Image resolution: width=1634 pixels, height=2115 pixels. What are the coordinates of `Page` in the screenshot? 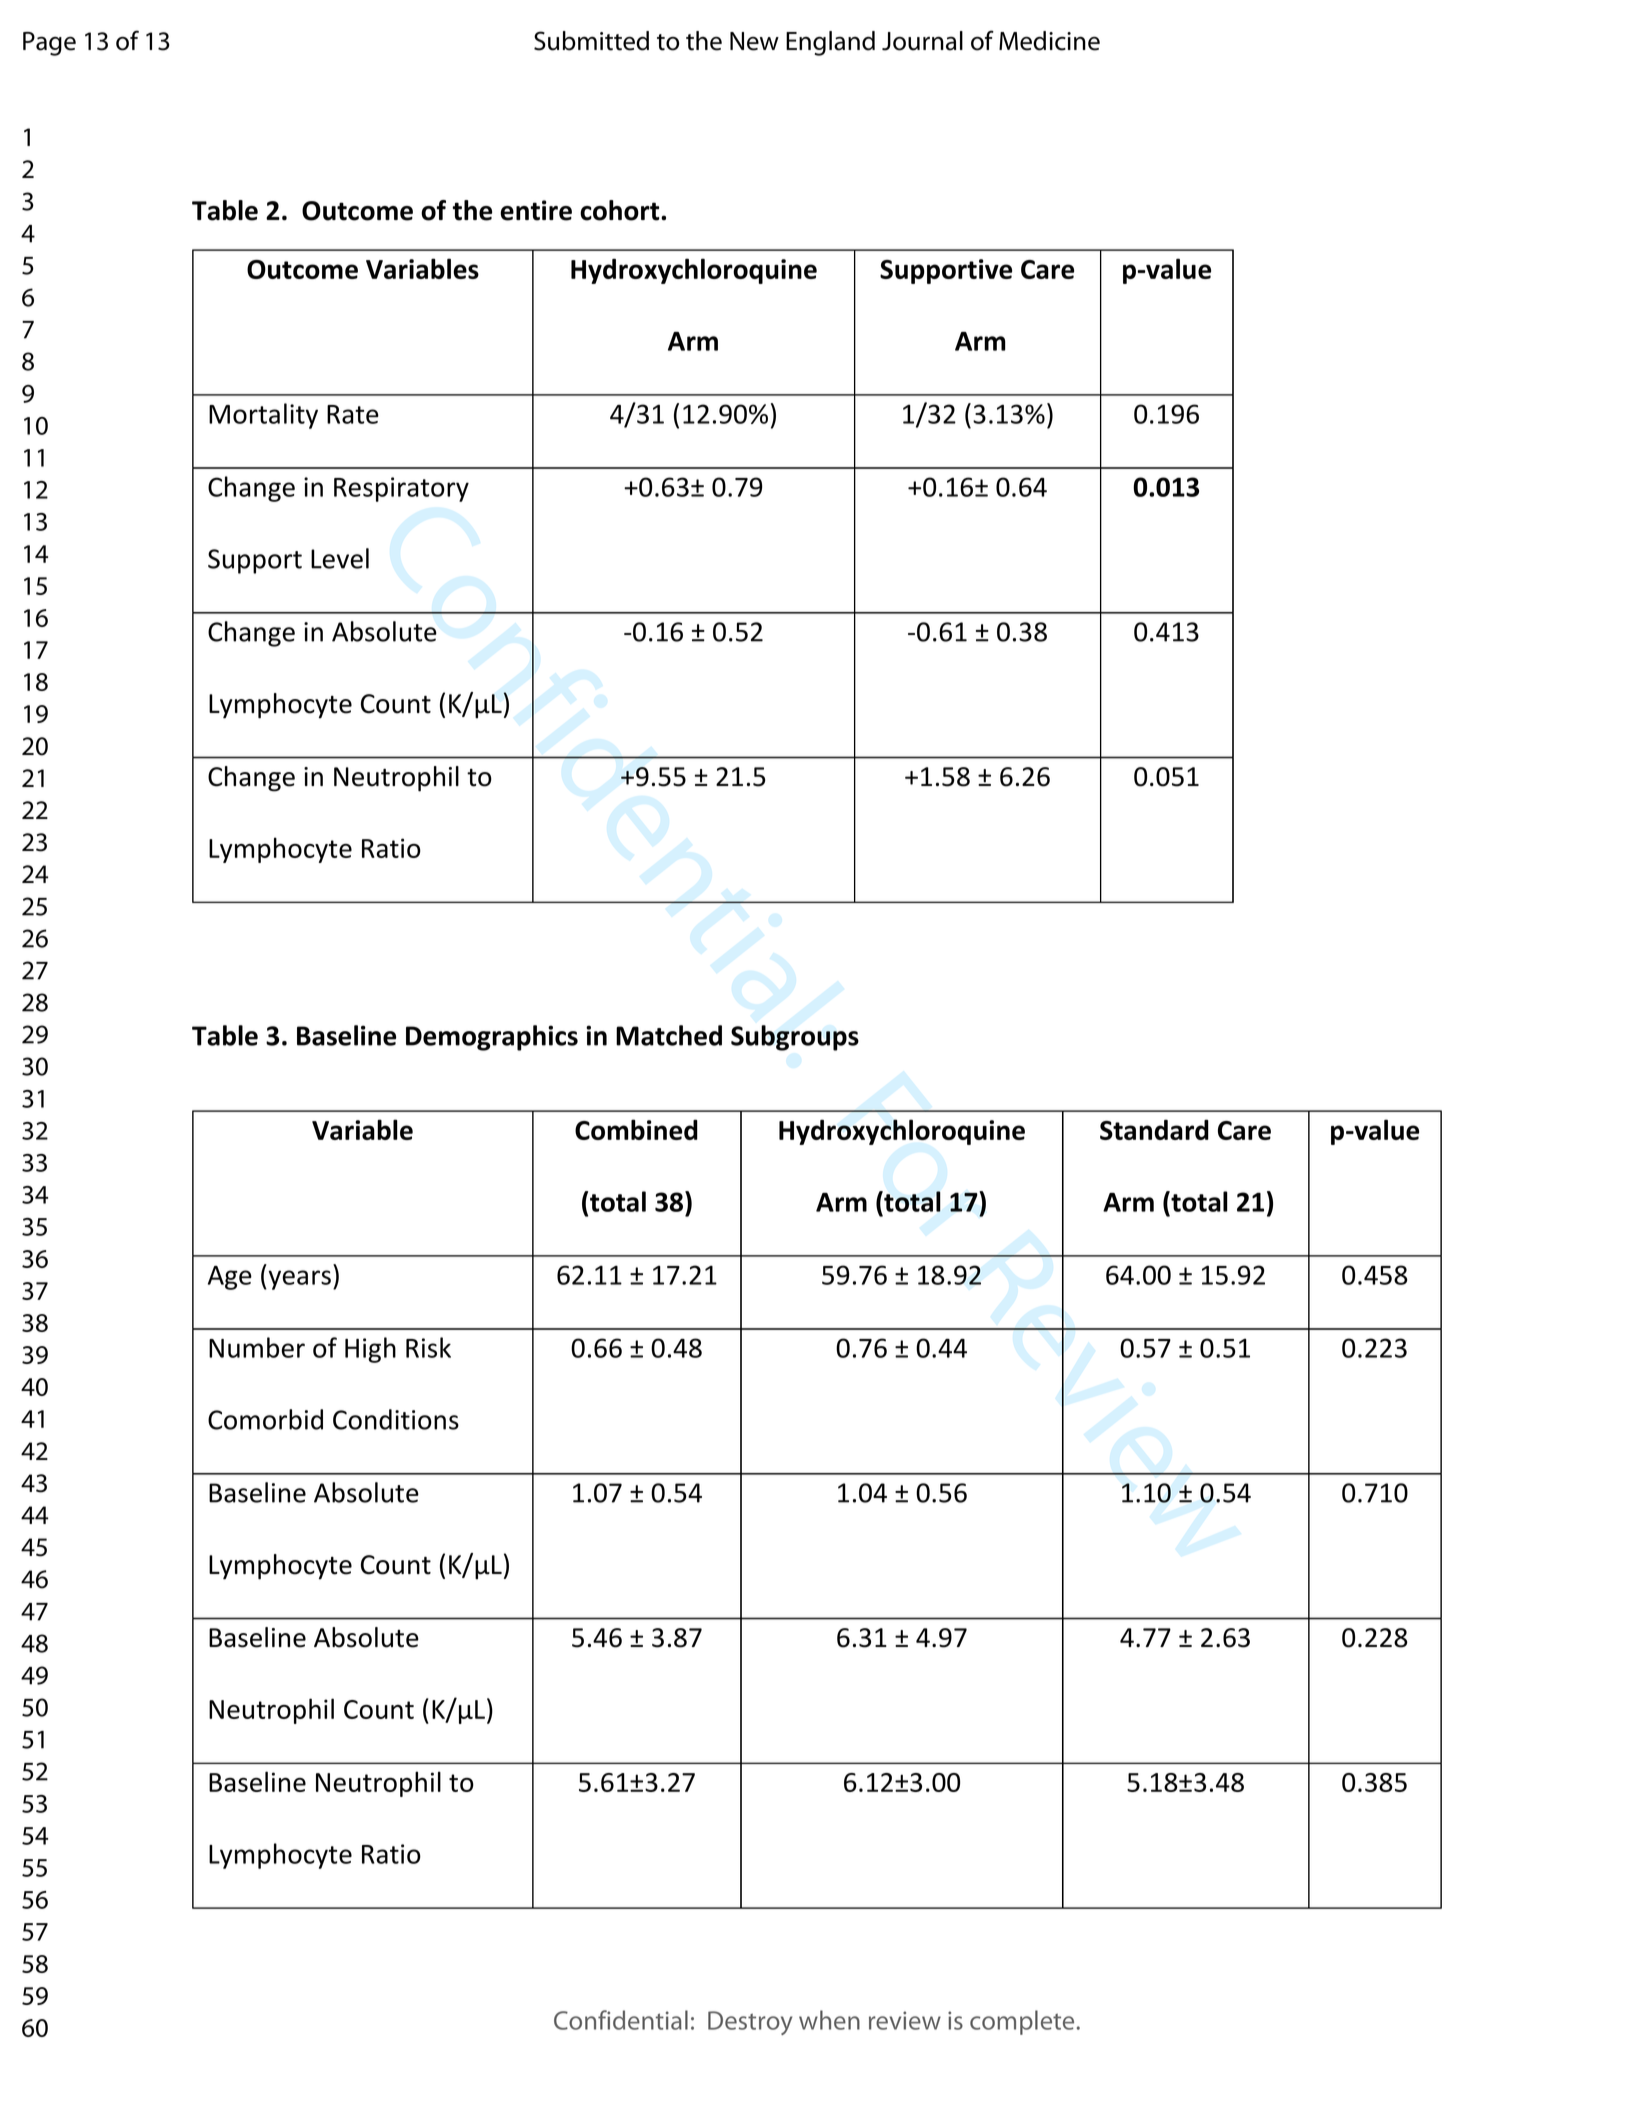 It's located at (49, 44).
